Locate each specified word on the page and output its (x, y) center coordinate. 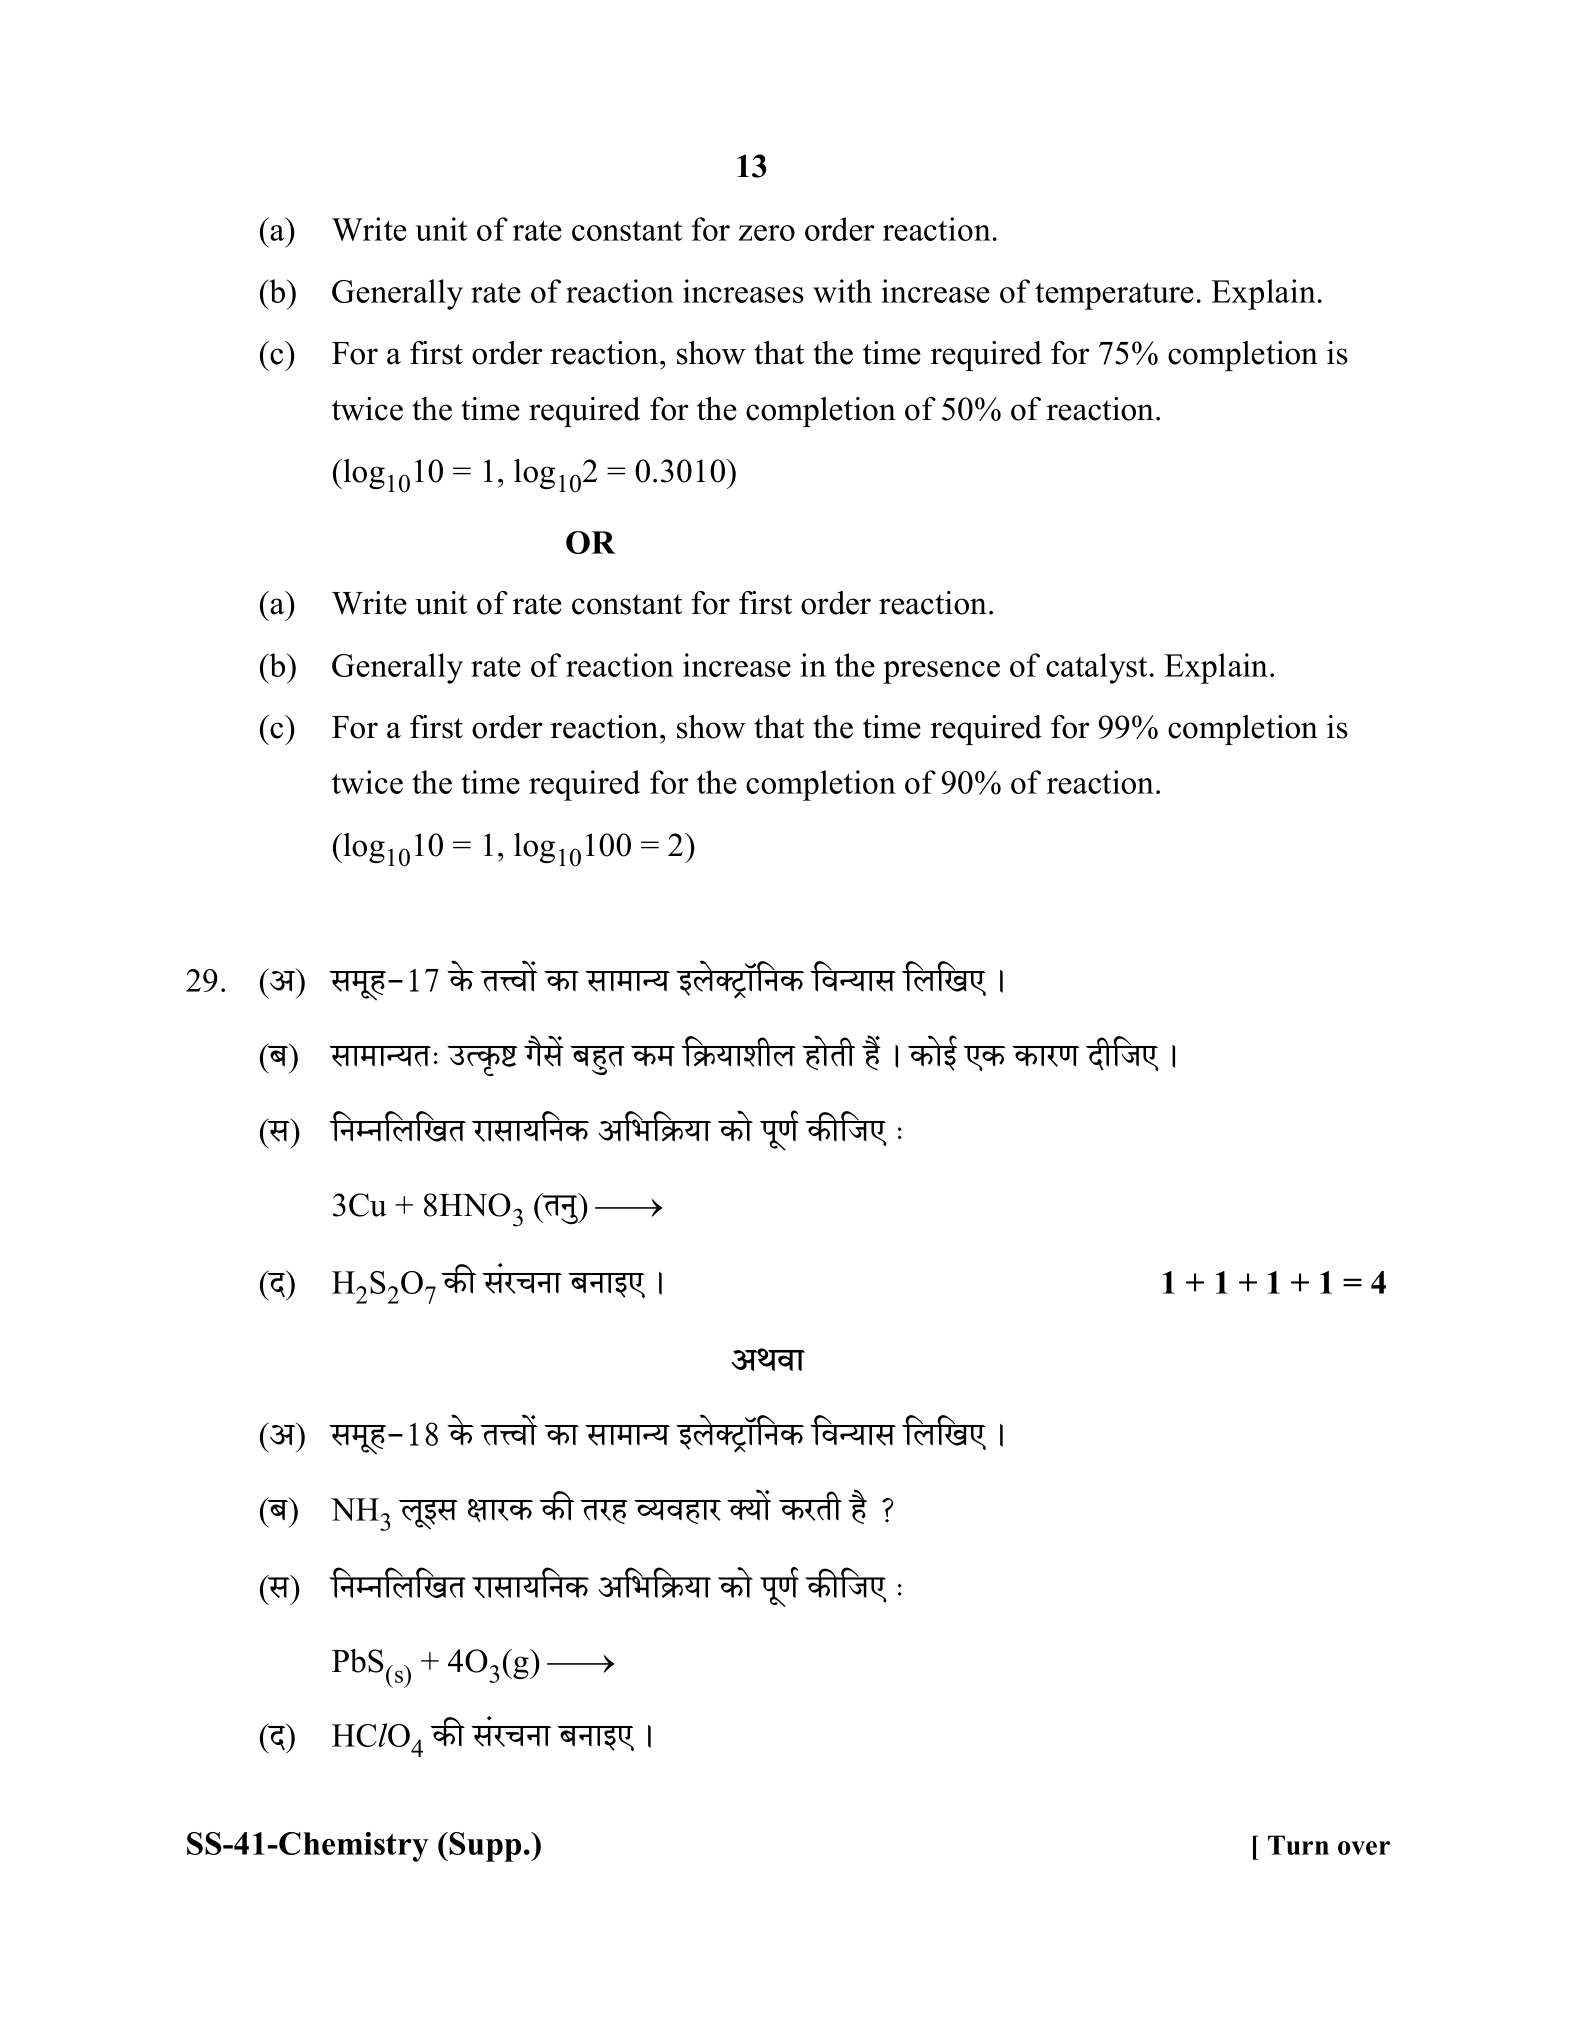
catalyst (1096, 668)
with (842, 291)
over (1364, 1848)
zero (767, 233)
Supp (485, 1847)
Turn (1298, 1845)
